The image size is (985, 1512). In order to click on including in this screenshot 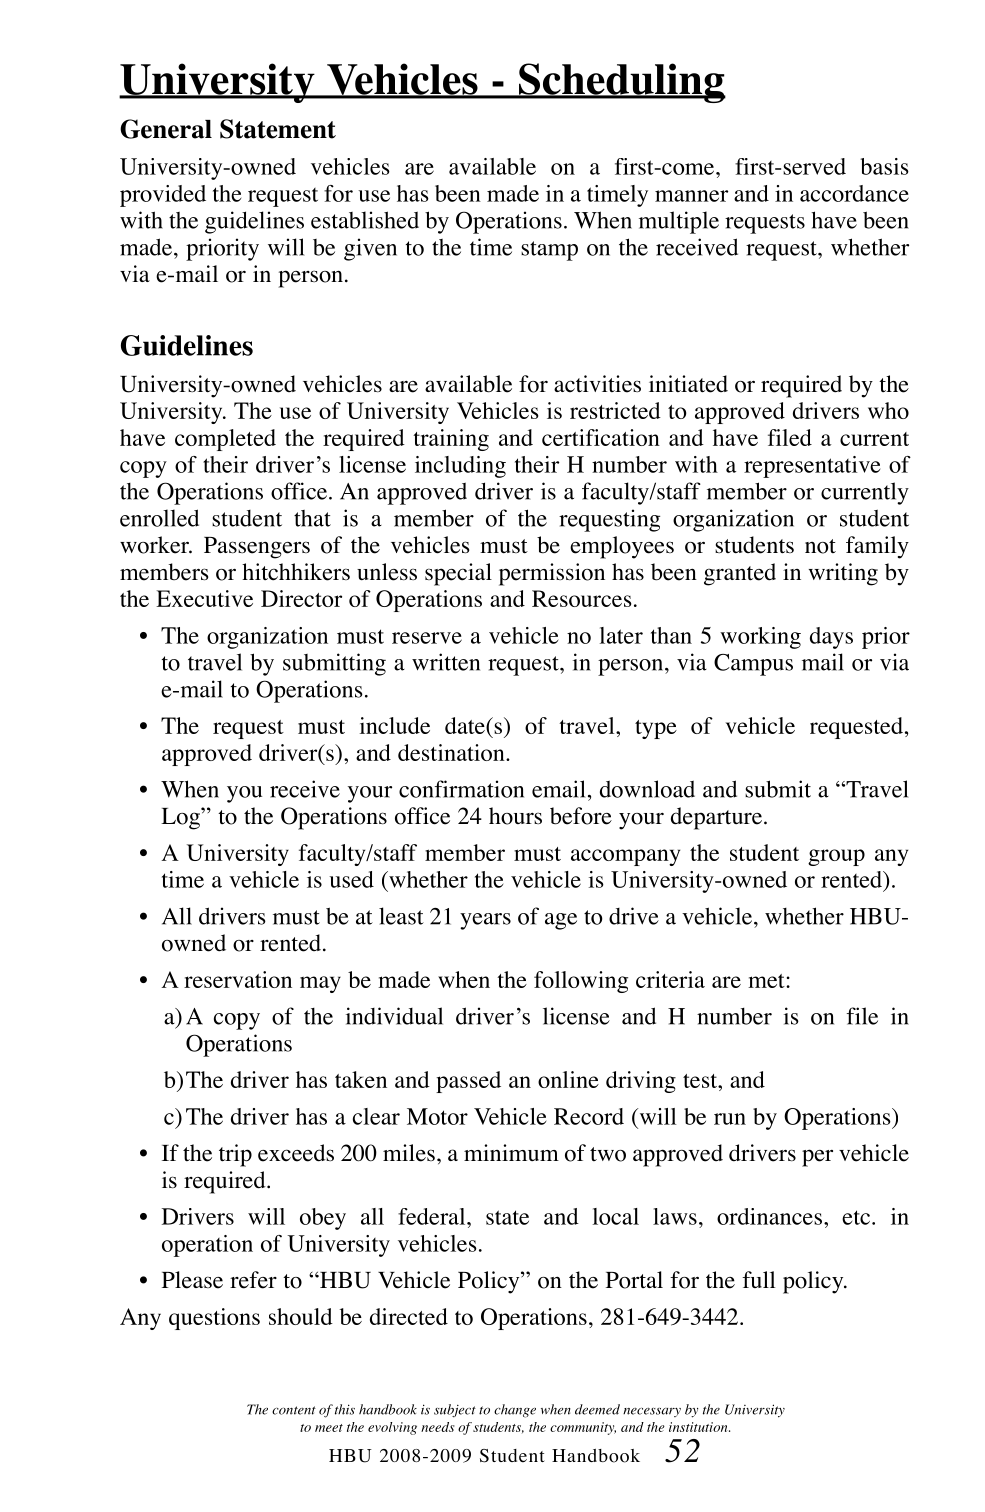, I will do `click(460, 467)`.
